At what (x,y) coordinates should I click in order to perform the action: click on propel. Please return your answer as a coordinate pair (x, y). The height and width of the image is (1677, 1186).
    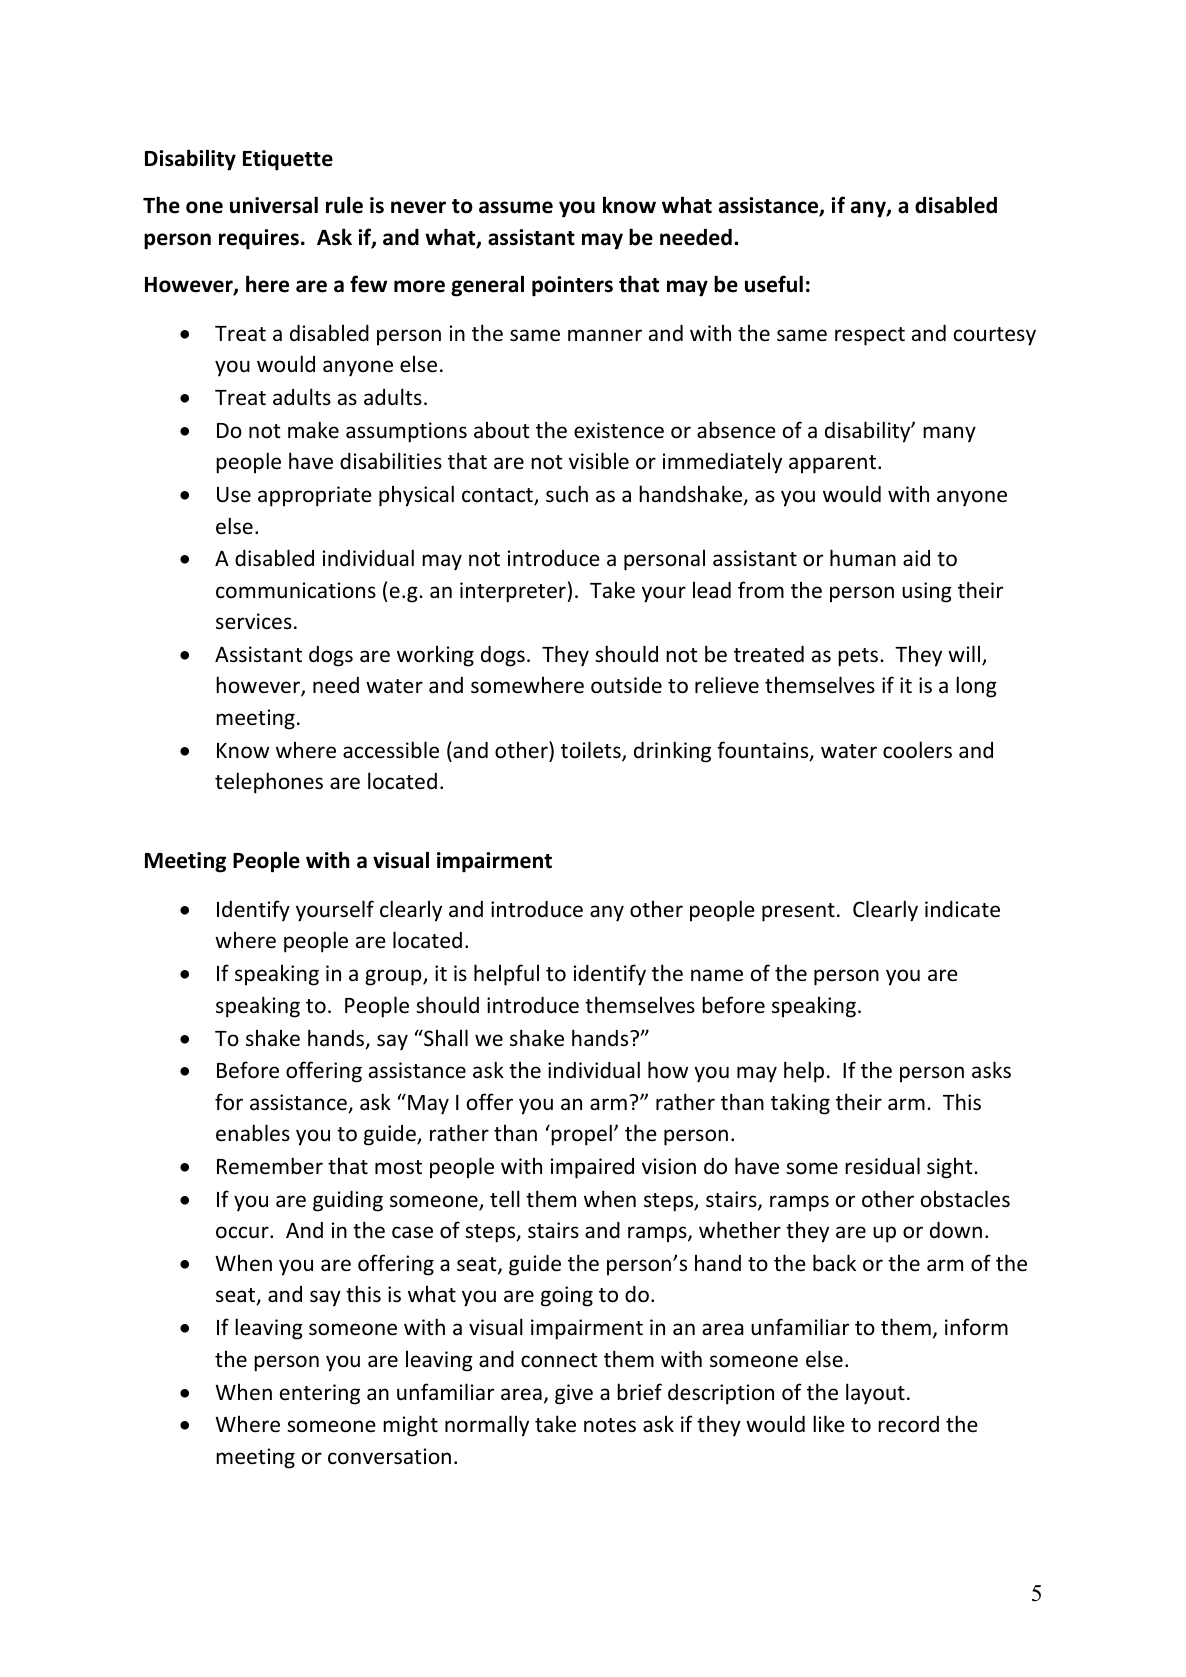
    Looking at the image, I should click on (580, 1135).
